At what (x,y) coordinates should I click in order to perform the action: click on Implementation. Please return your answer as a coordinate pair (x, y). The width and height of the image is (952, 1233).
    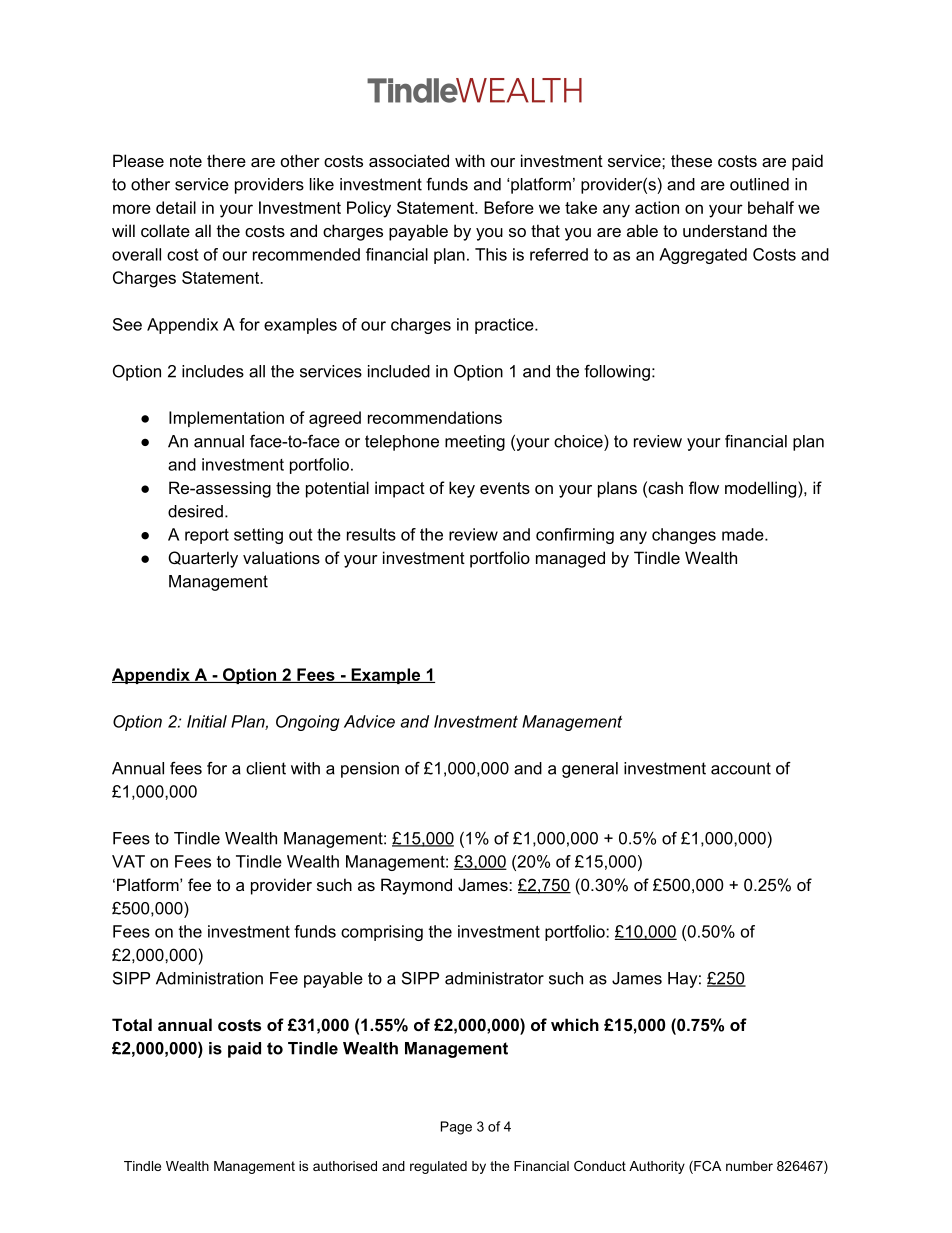
    Looking at the image, I should click on (226, 419).
